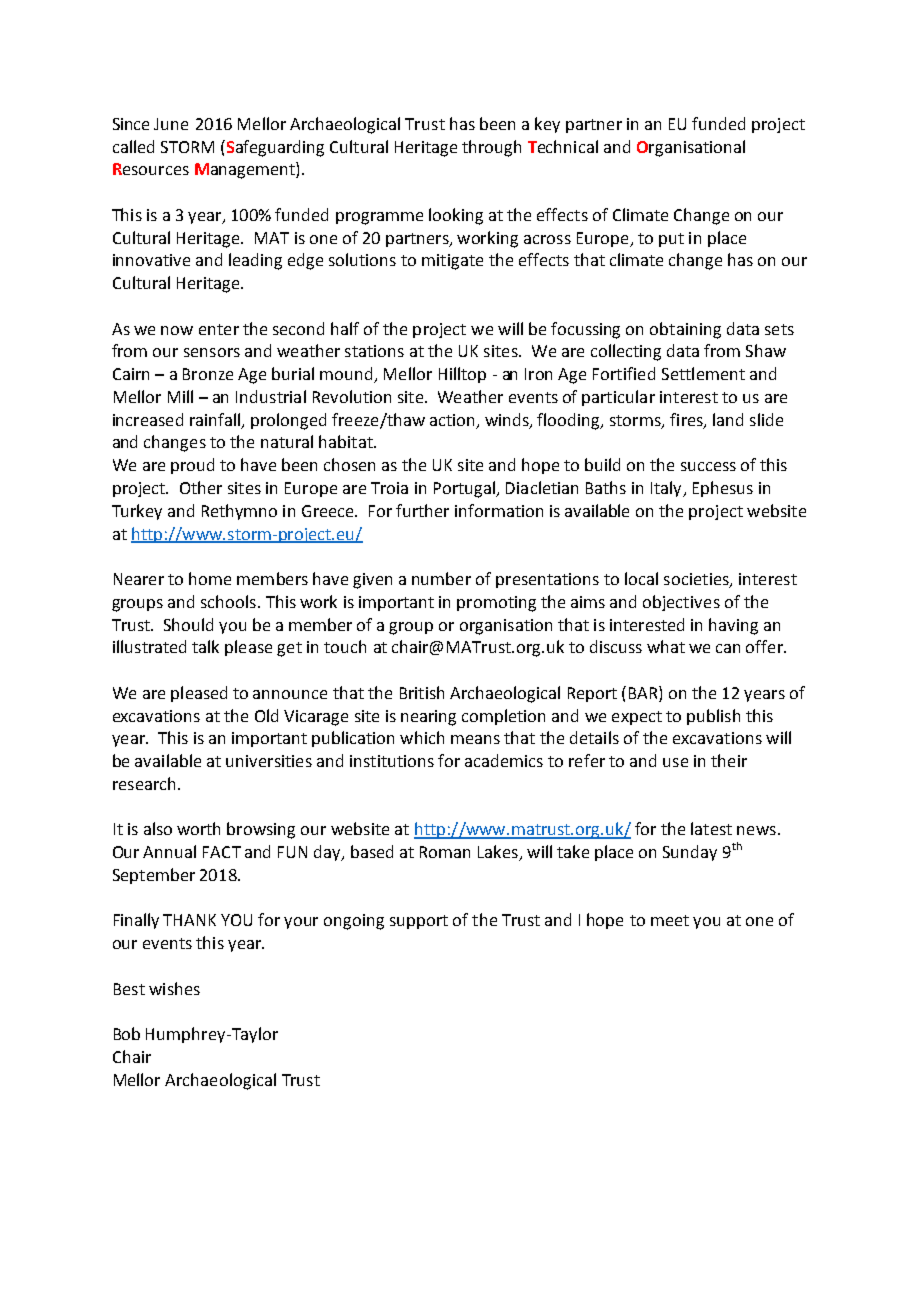 Image resolution: width=924 pixels, height=1308 pixels. I want to click on wishes, so click(174, 988).
